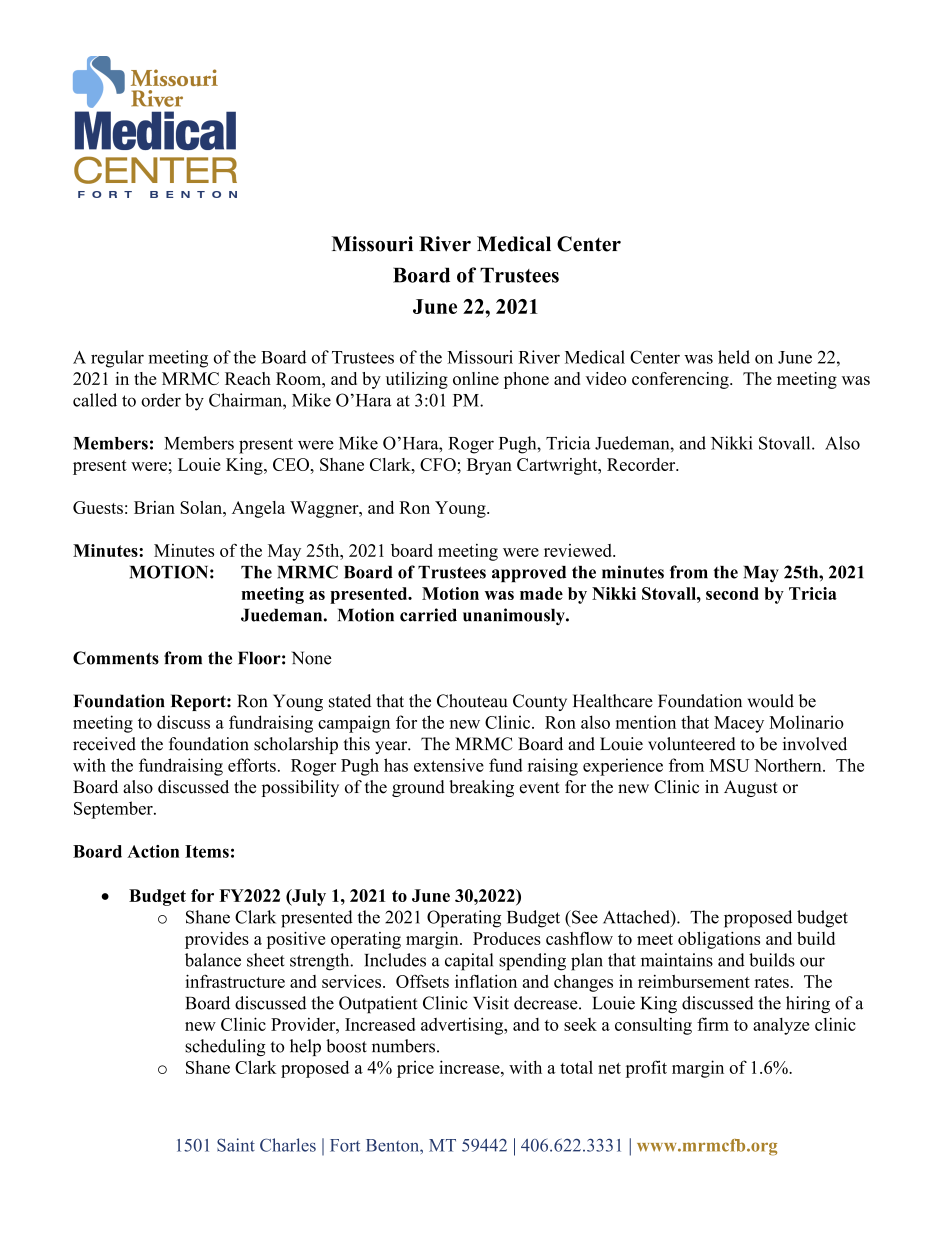 The image size is (952, 1233). I want to click on obligations, so click(719, 940).
